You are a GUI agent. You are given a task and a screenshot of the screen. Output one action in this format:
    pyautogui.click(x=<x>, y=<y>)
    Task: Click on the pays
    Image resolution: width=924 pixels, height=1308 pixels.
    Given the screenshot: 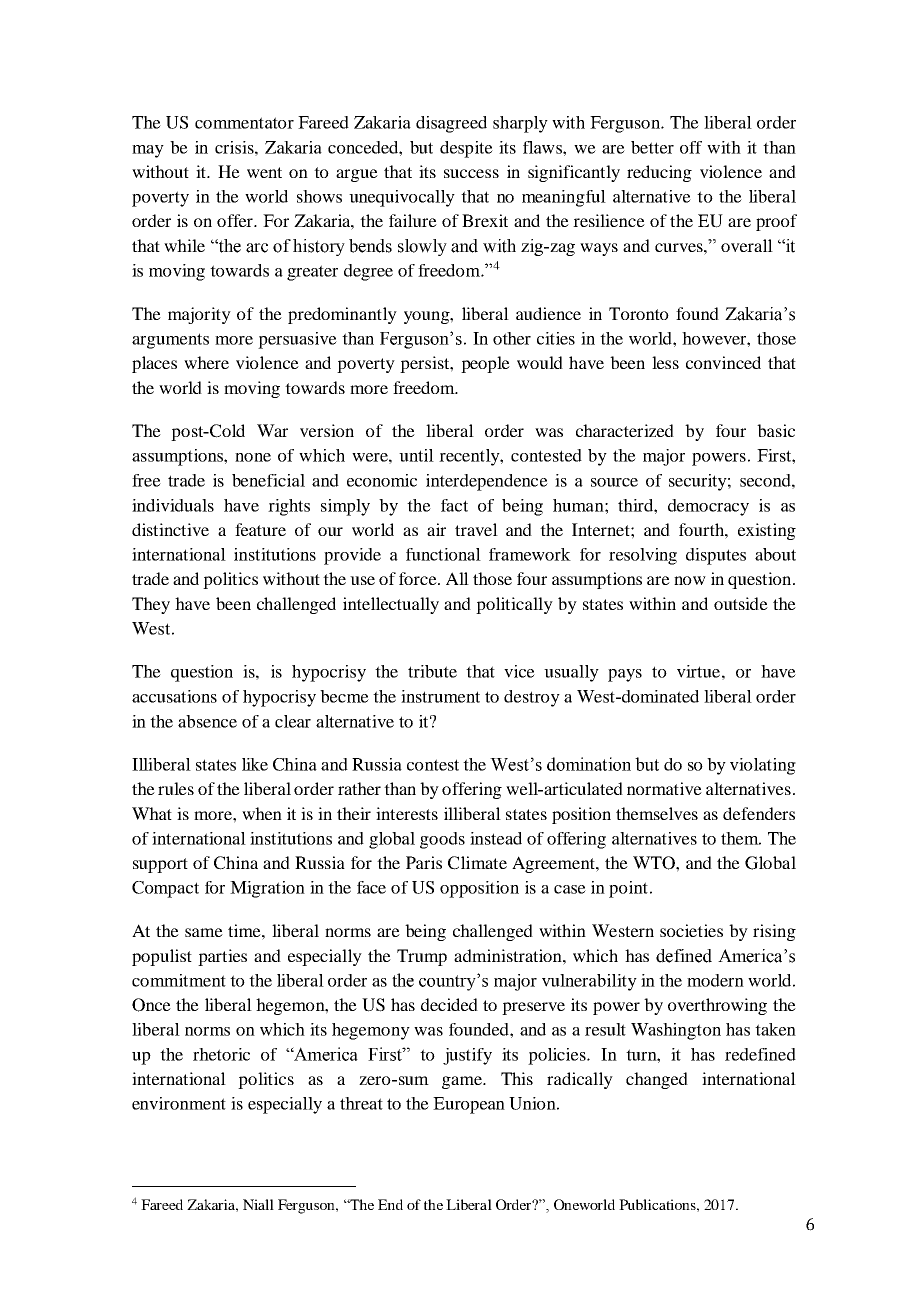 What is the action you would take?
    pyautogui.click(x=625, y=675)
